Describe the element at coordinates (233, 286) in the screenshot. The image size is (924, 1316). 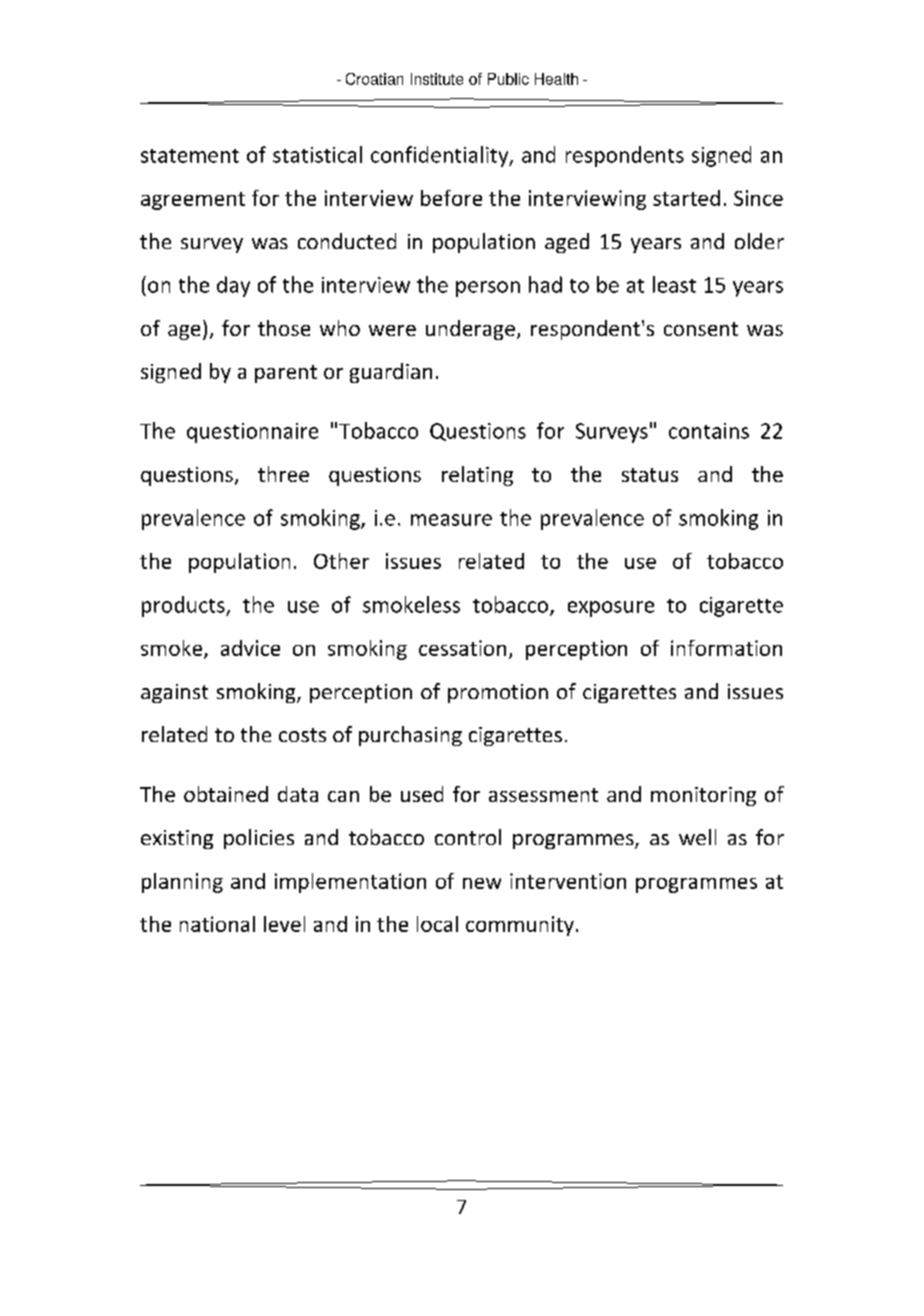
I see `day` at that location.
